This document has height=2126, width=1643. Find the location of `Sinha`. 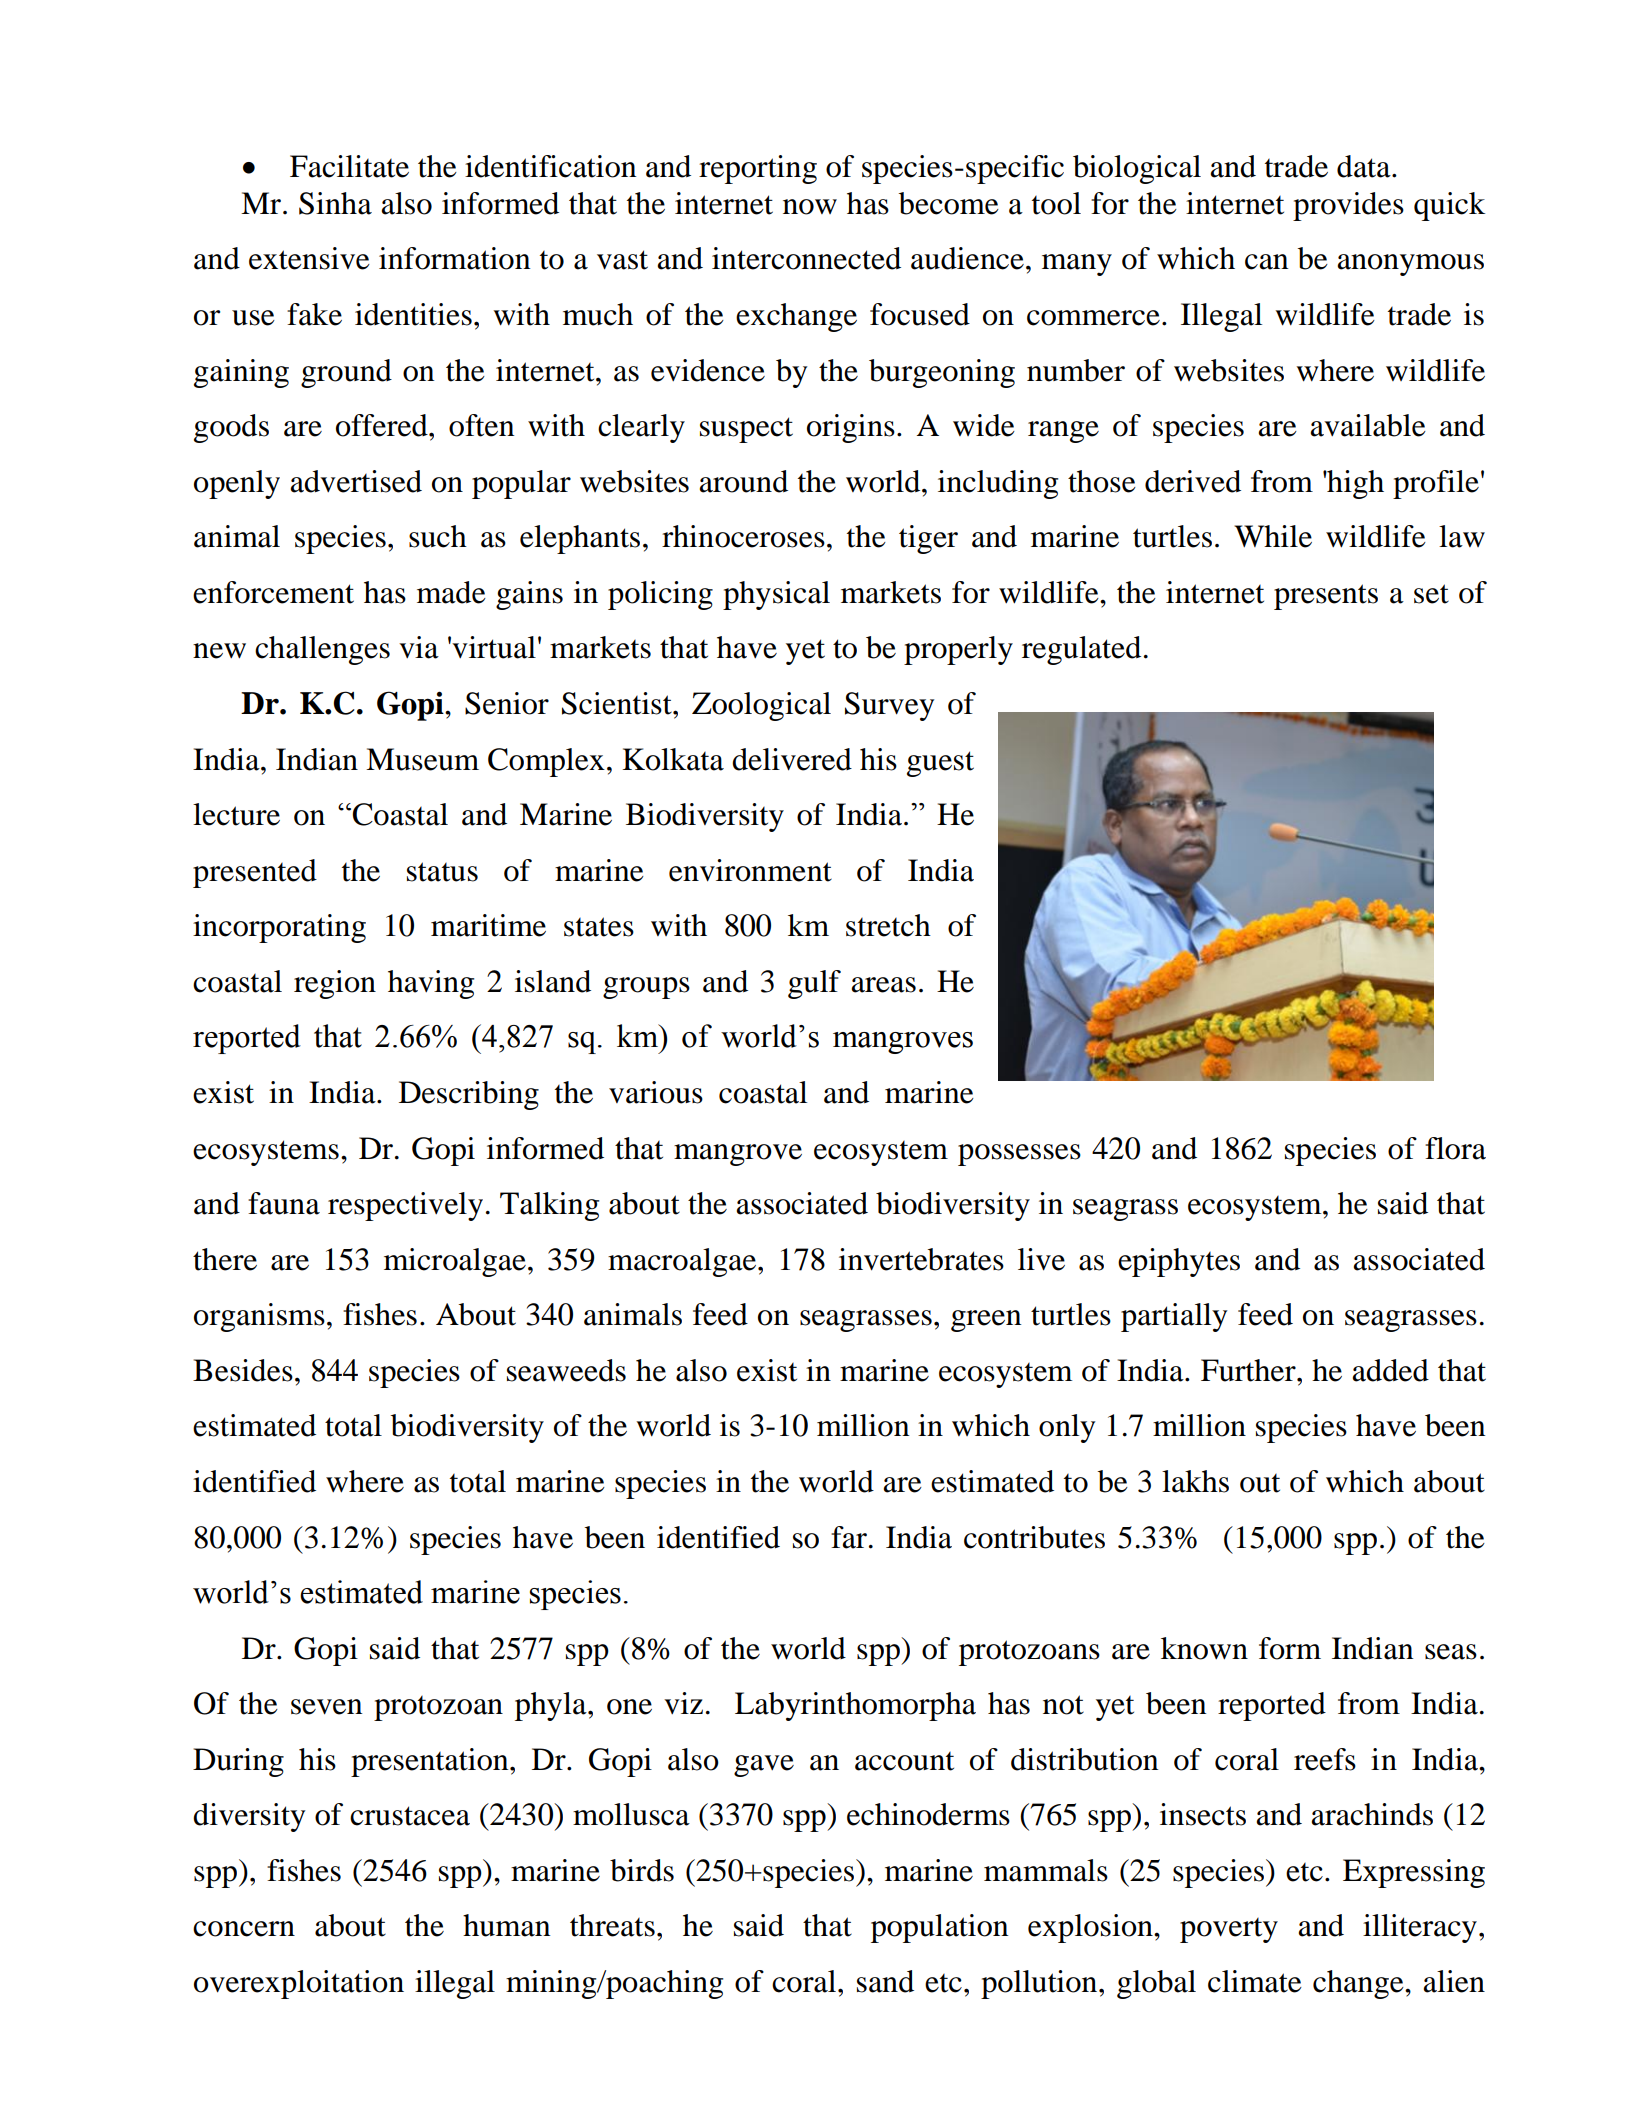

Sinha is located at coordinates (335, 203).
